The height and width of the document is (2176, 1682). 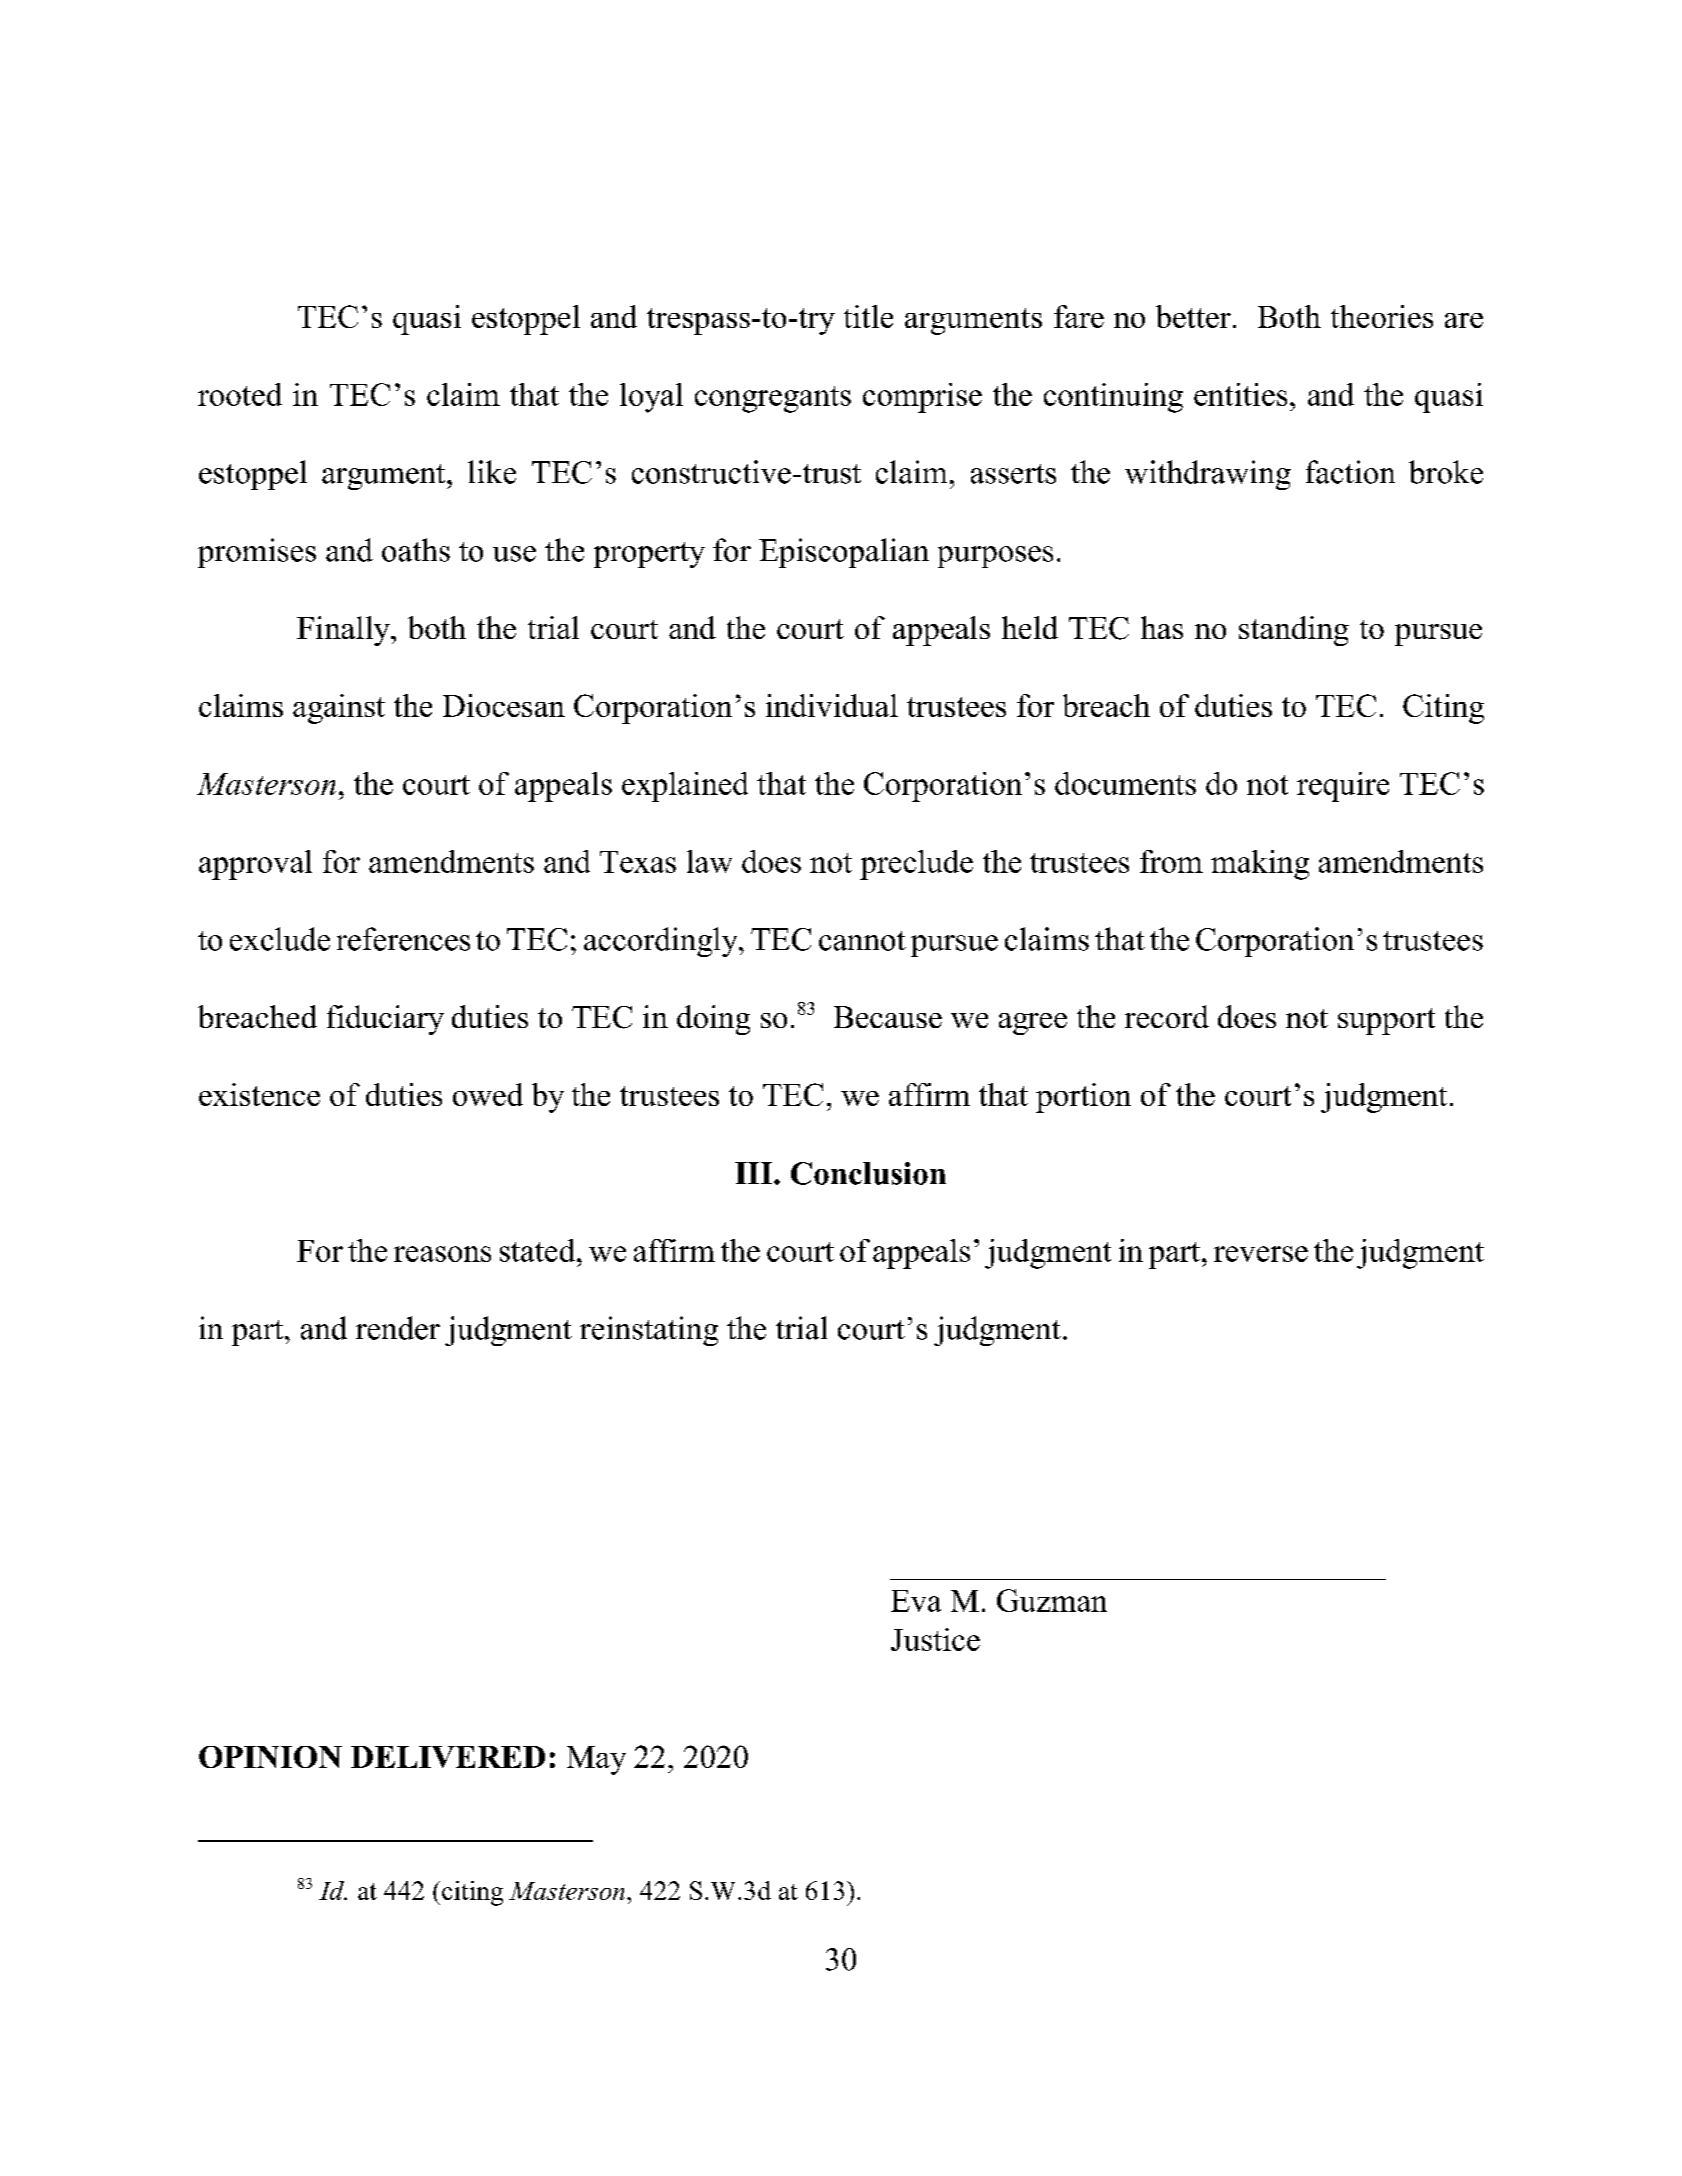 What do you see at coordinates (339, 709) in the document?
I see `against` at bounding box center [339, 709].
